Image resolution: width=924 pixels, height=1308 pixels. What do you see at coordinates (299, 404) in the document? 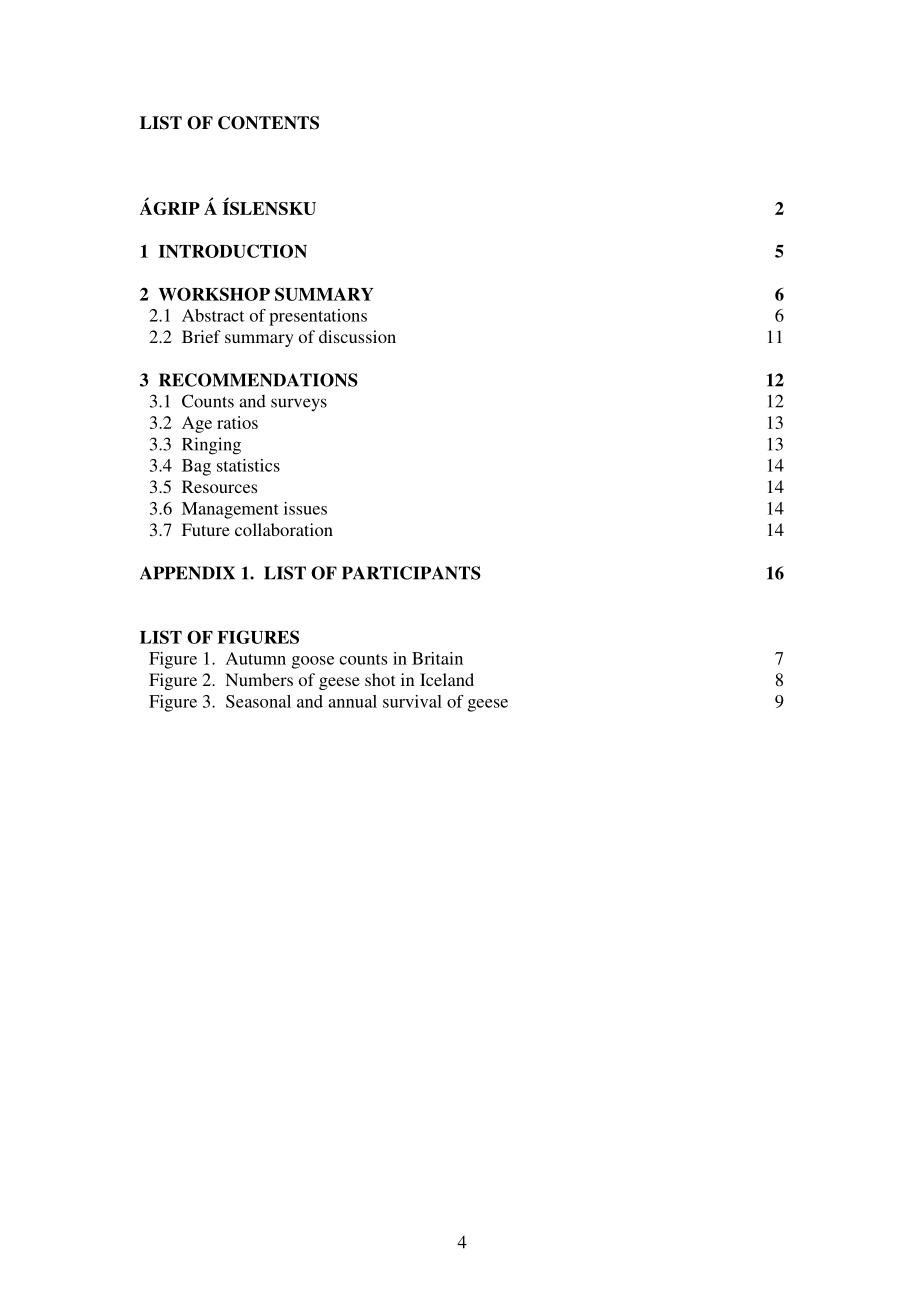
I see `surveys` at bounding box center [299, 404].
